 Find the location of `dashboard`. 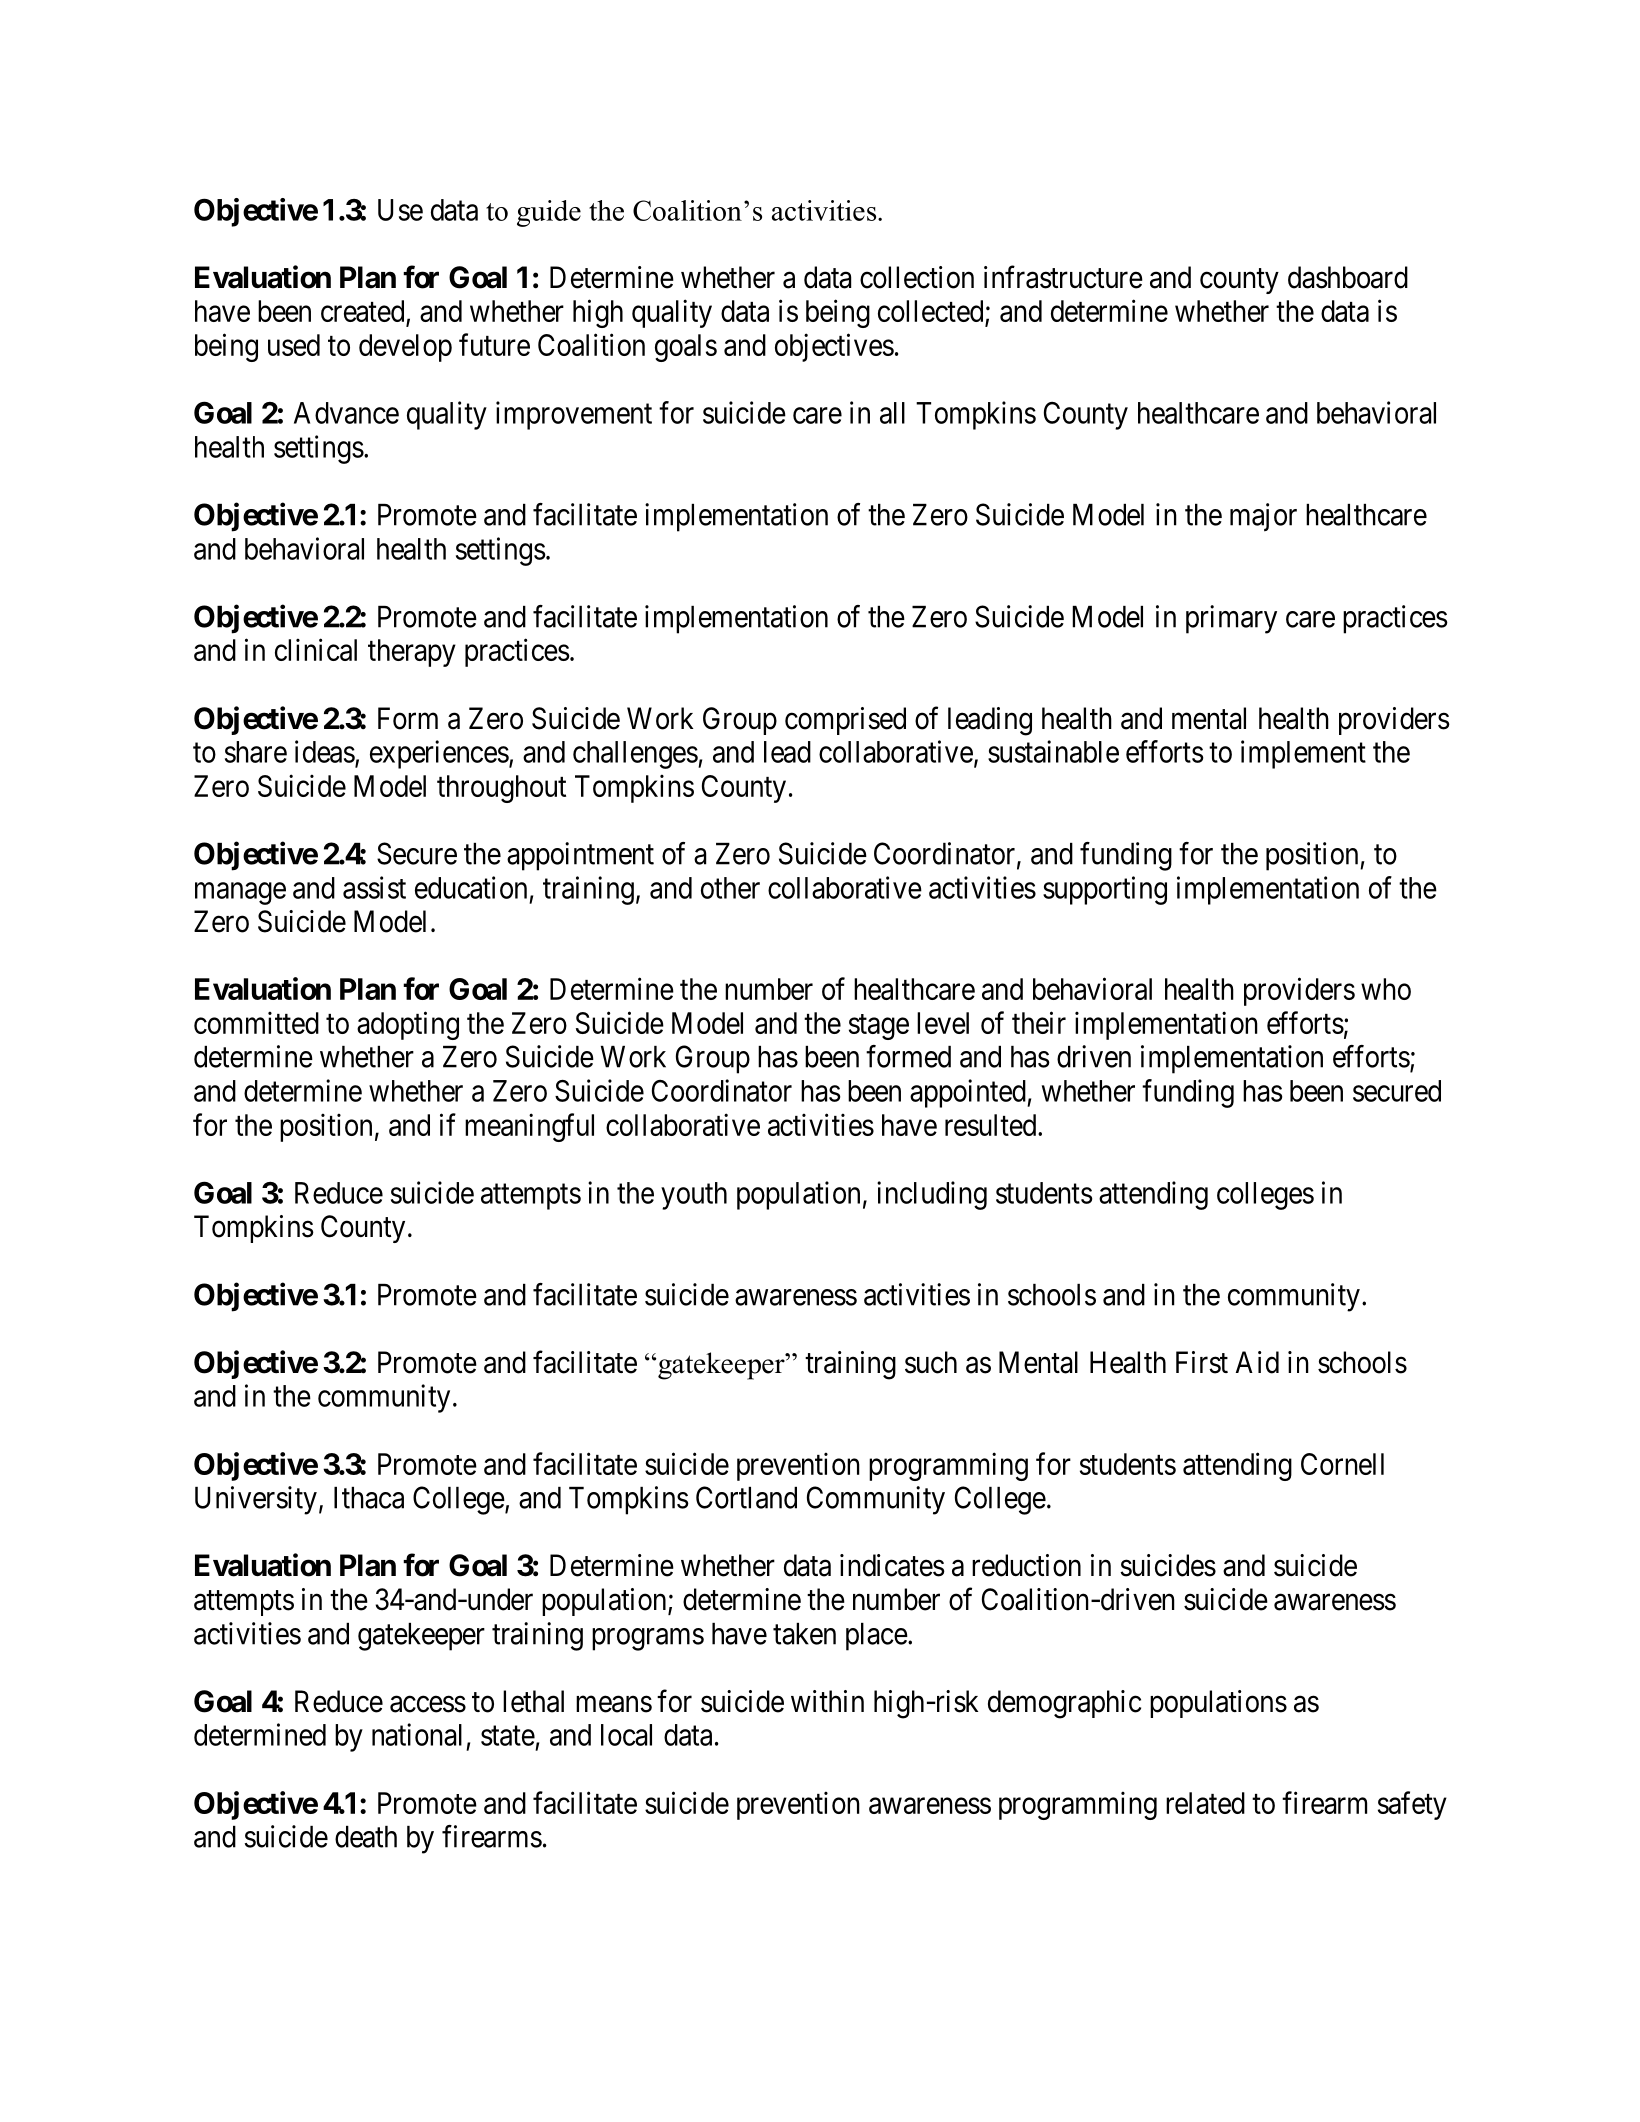

dashboard is located at coordinates (1348, 277).
